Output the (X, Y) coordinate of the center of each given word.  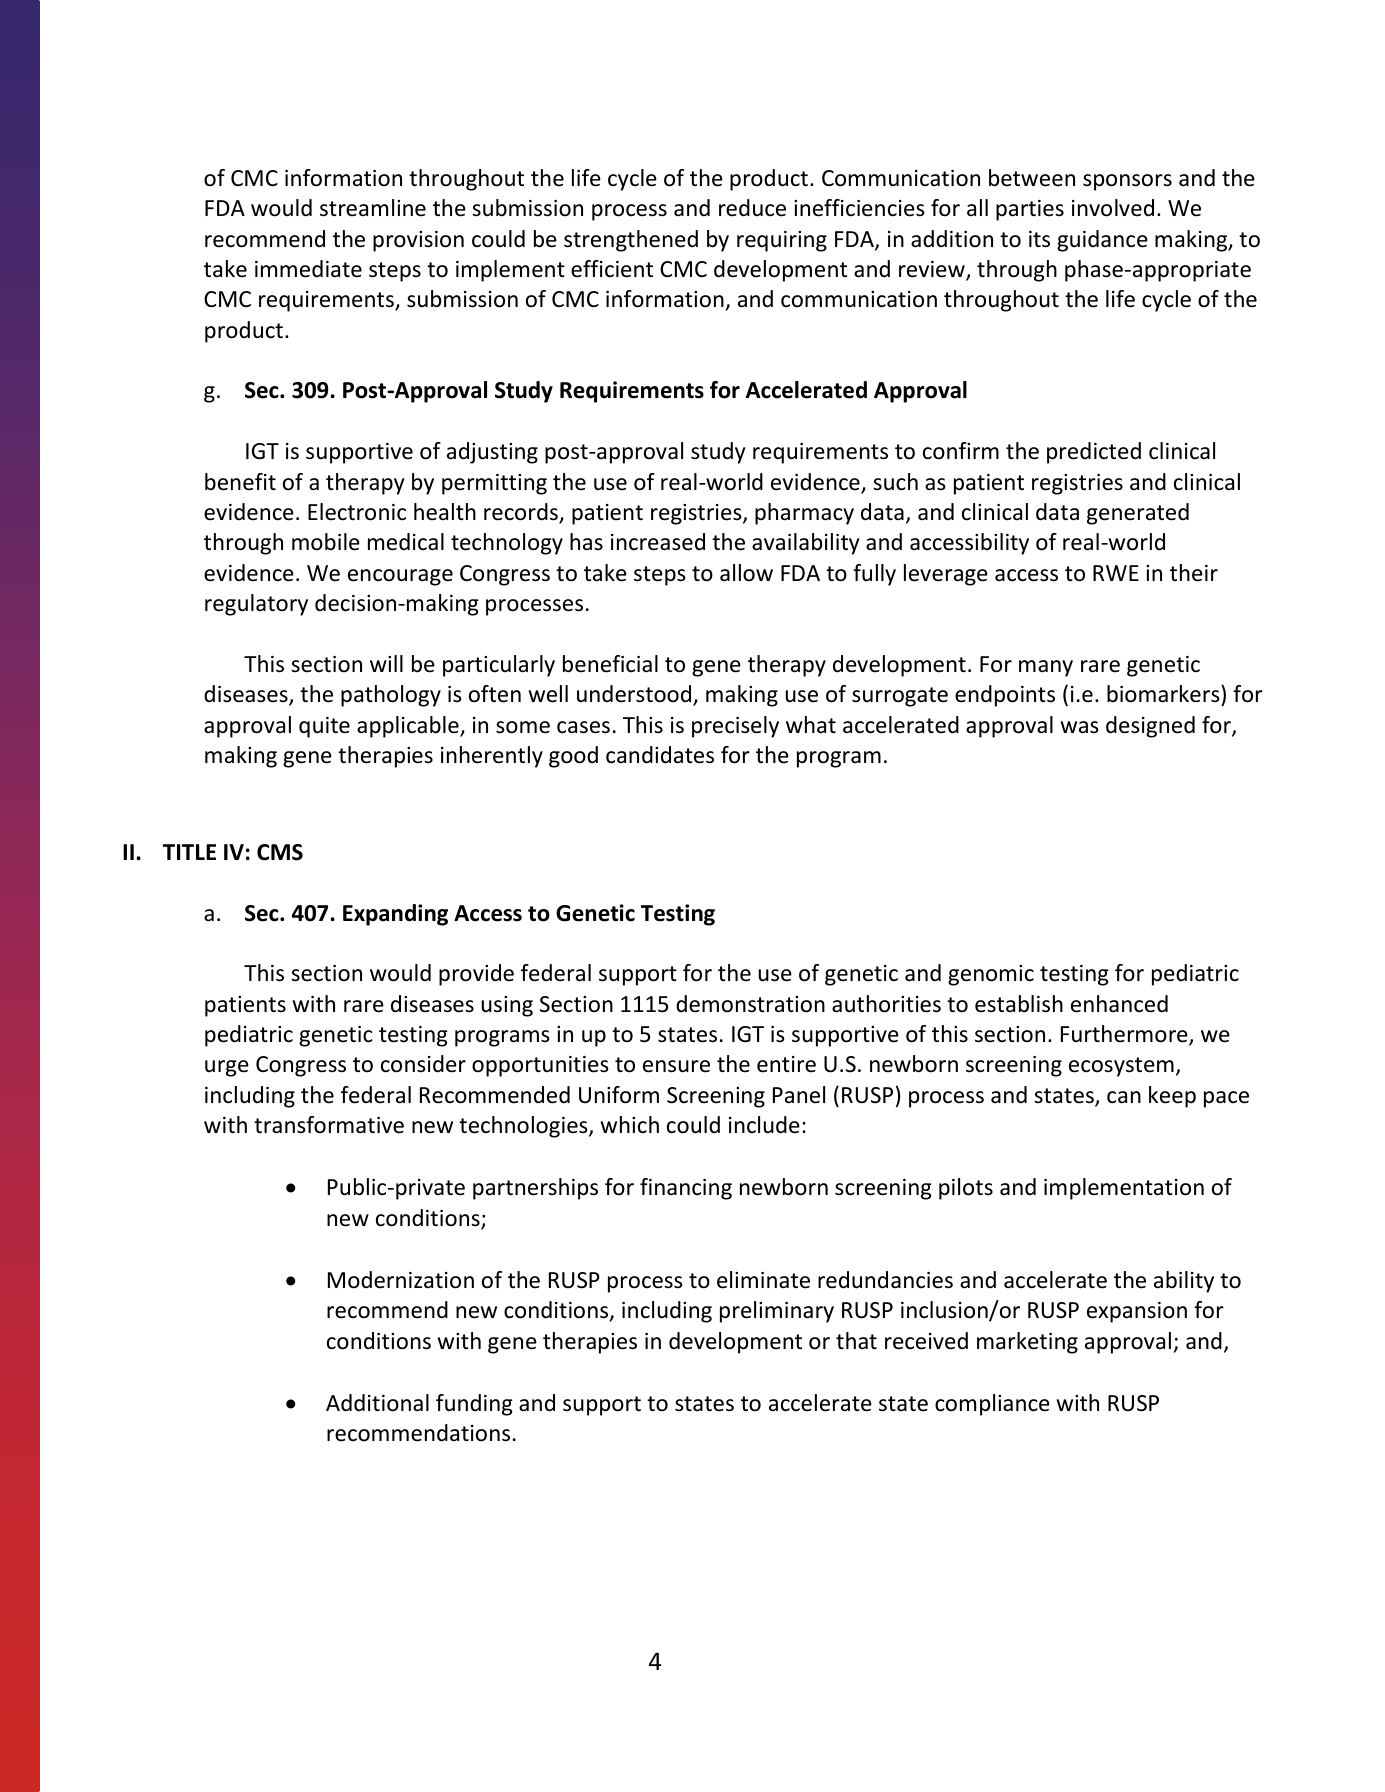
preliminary (777, 1312)
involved (1113, 208)
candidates (660, 755)
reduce (752, 208)
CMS (280, 852)
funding (474, 1405)
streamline (373, 208)
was (1080, 727)
